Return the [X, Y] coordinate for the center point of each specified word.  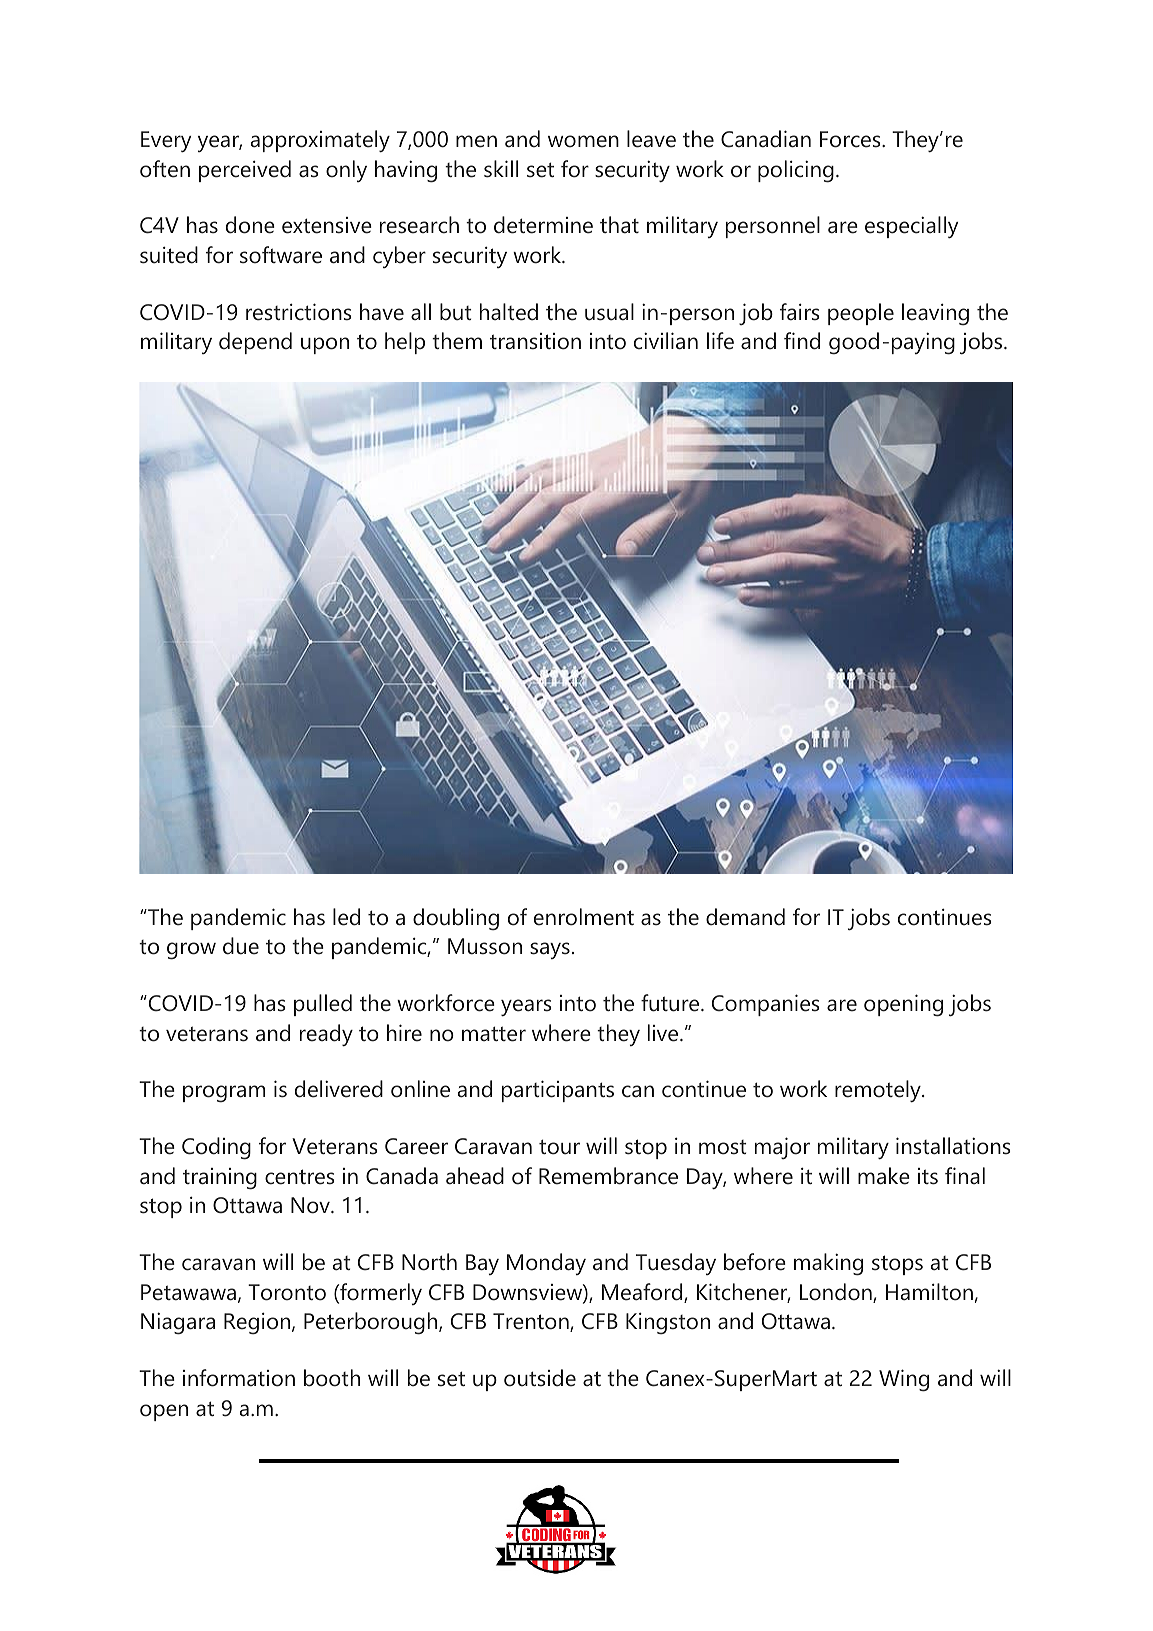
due [241, 946]
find [802, 341]
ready [326, 1035]
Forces [851, 139]
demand [745, 917]
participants [558, 1091]
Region [258, 1323]
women [583, 141]
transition [535, 341]
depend [255, 343]
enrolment [584, 917]
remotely [879, 1091]
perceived [245, 171]
